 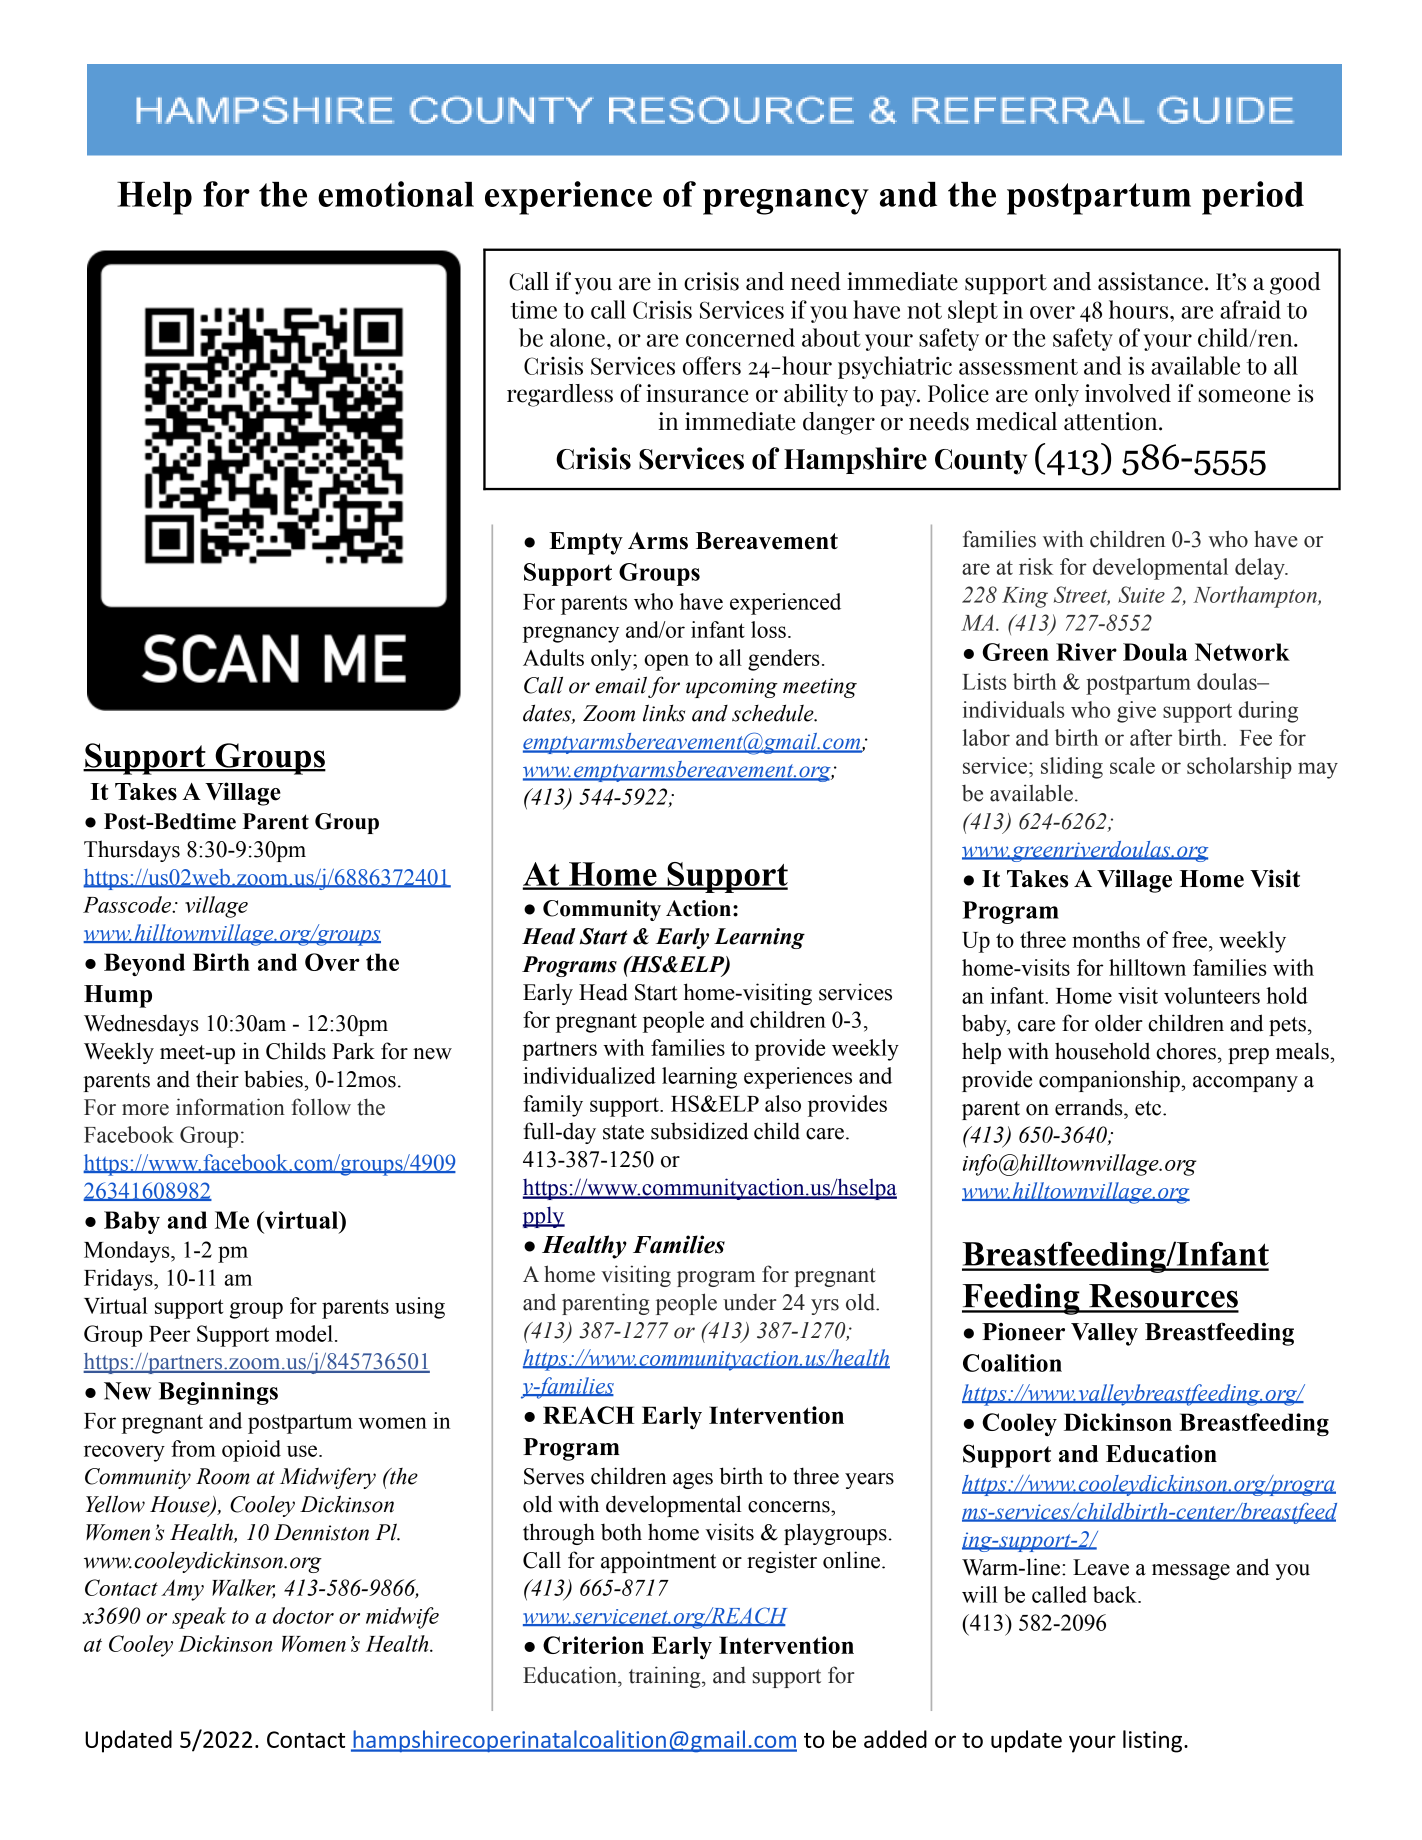 I want to click on model, so click(x=304, y=1333).
